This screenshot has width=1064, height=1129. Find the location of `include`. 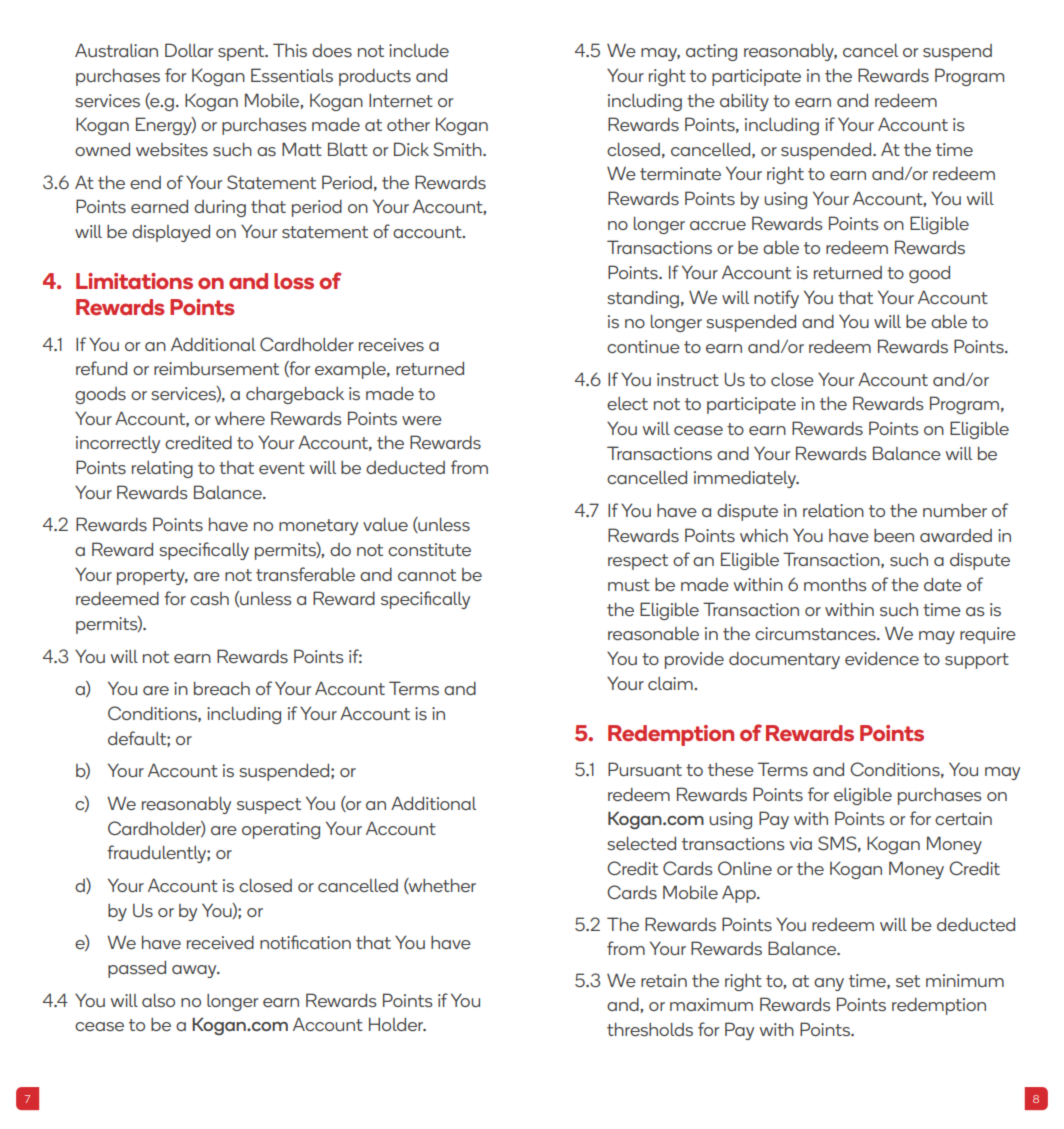

include is located at coordinates (419, 50).
